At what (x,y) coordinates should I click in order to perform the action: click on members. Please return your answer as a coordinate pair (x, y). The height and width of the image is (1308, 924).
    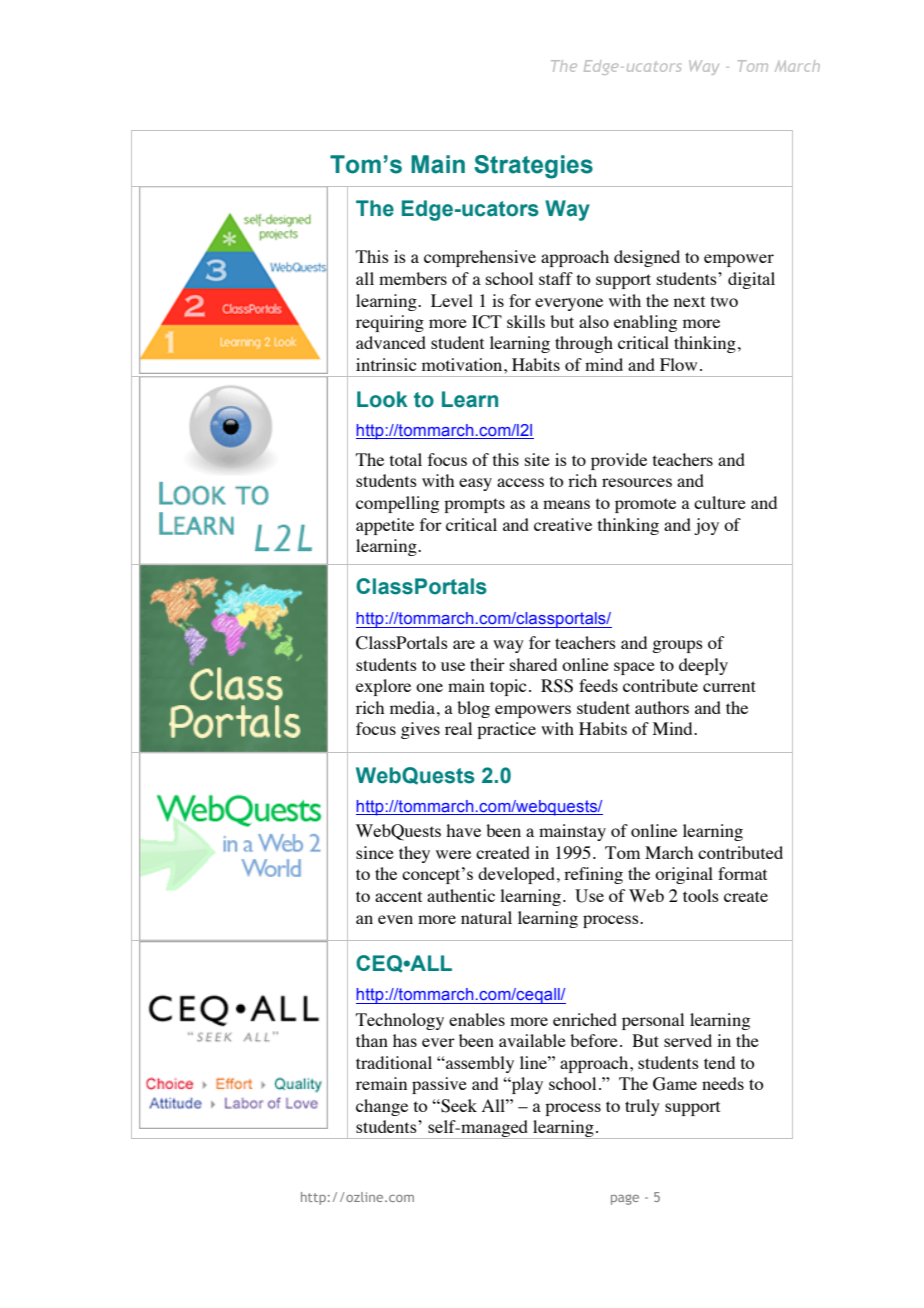
    Looking at the image, I should click on (413, 278).
